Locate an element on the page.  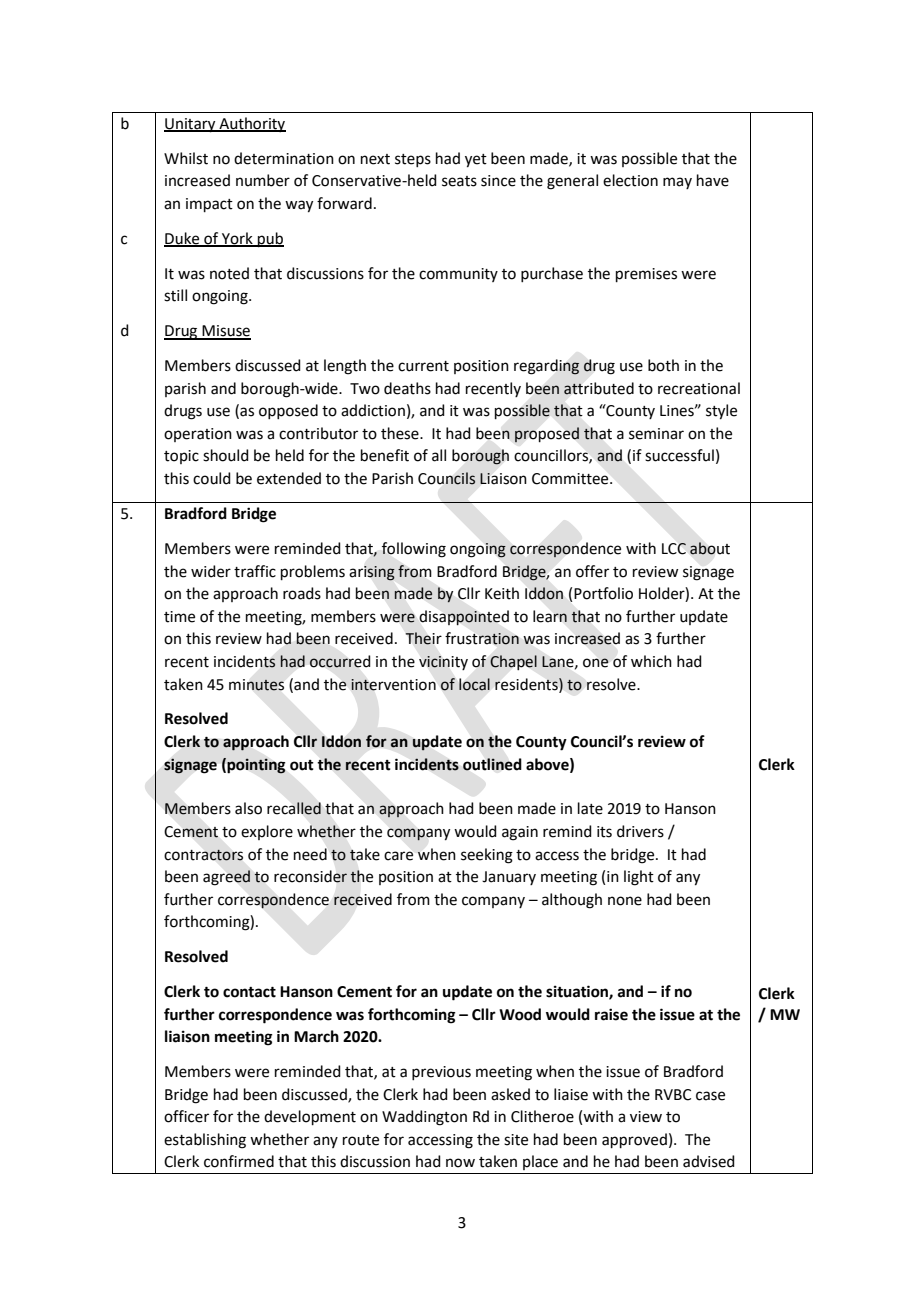
light is located at coordinates (639, 878).
